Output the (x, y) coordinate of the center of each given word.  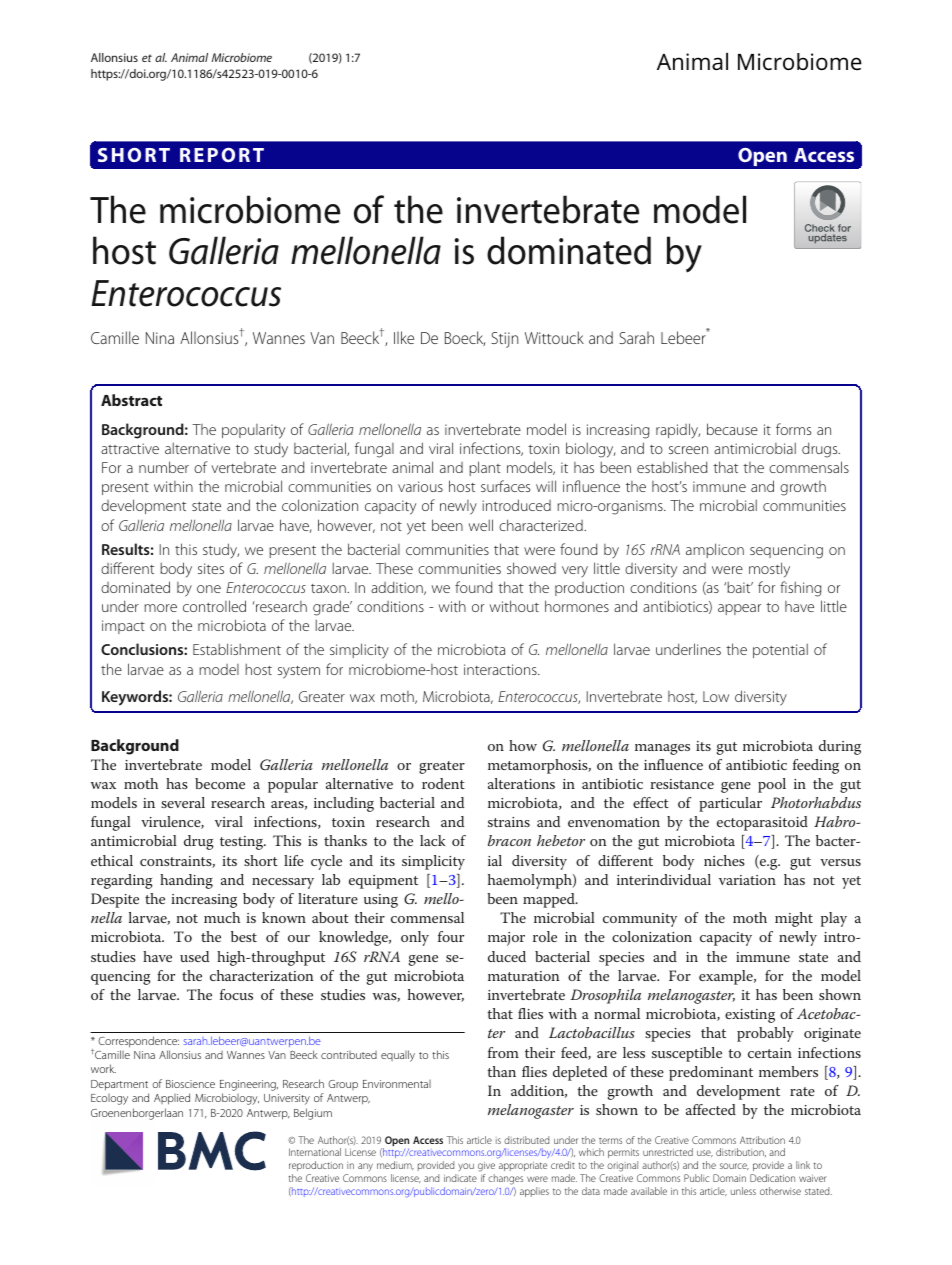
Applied (172, 1099)
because (732, 429)
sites (211, 568)
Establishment (237, 649)
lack (432, 840)
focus (236, 994)
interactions (501, 669)
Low (716, 696)
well (481, 525)
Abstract (131, 400)
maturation (524, 976)
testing (243, 843)
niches (724, 860)
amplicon (715, 550)
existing (750, 1016)
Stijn (504, 340)
